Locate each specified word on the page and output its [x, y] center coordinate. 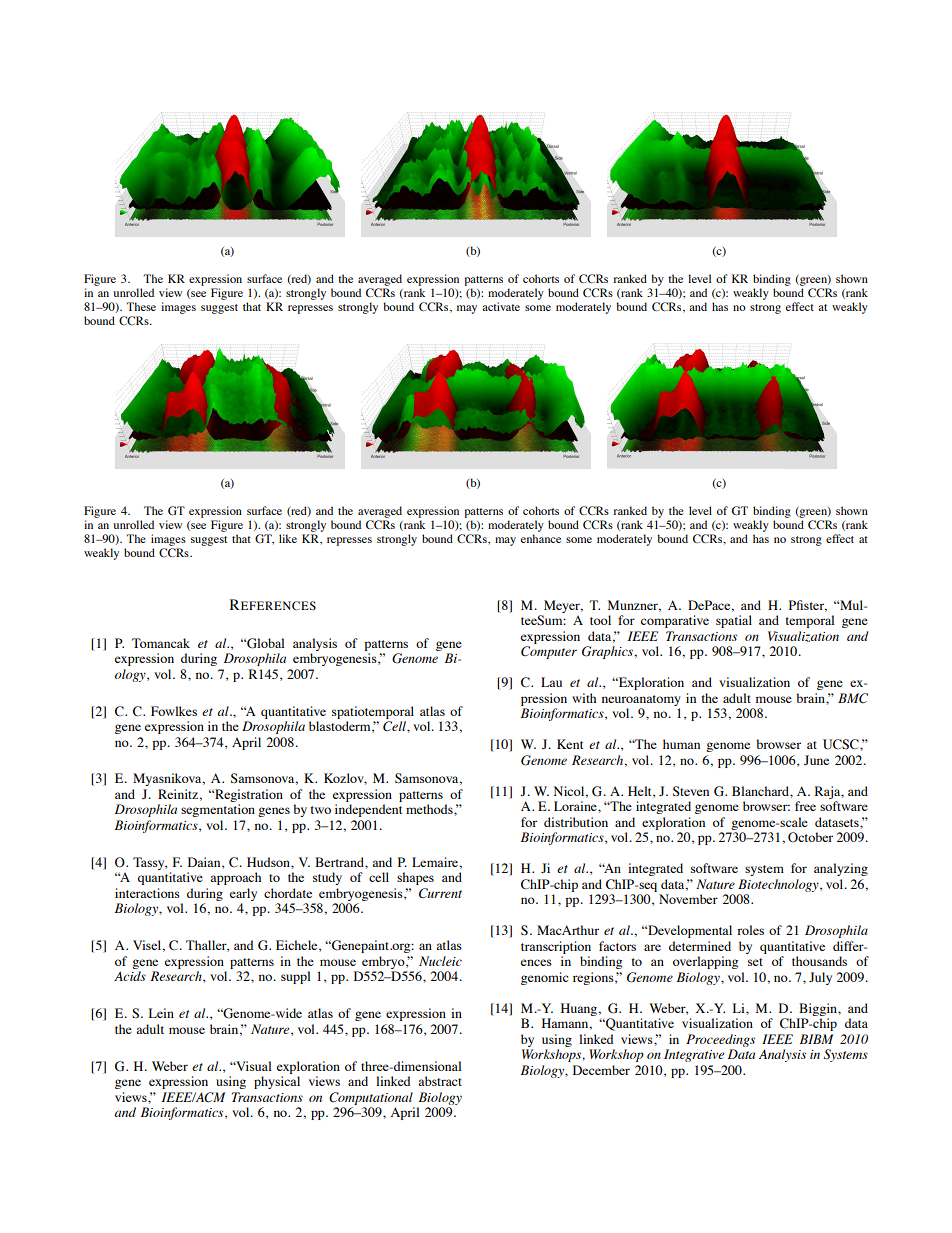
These [141, 306]
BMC [853, 698]
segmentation [218, 810]
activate [501, 306]
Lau [551, 682]
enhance [541, 538]
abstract [440, 1081]
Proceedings [720, 1040]
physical [277, 1082]
